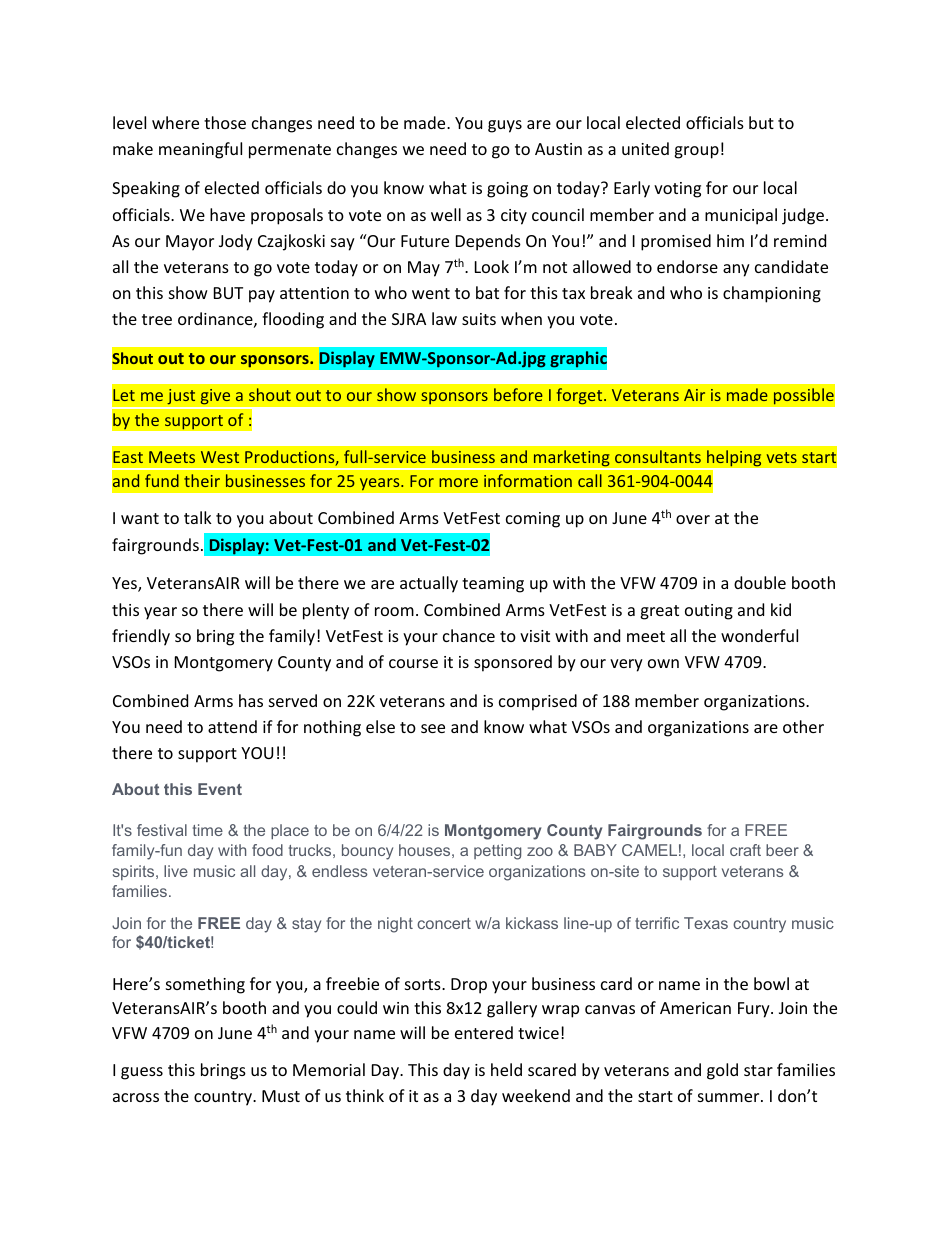 The height and width of the screenshot is (1233, 952). Describe the element at coordinates (506, 1069) in the screenshot. I see `held` at that location.
